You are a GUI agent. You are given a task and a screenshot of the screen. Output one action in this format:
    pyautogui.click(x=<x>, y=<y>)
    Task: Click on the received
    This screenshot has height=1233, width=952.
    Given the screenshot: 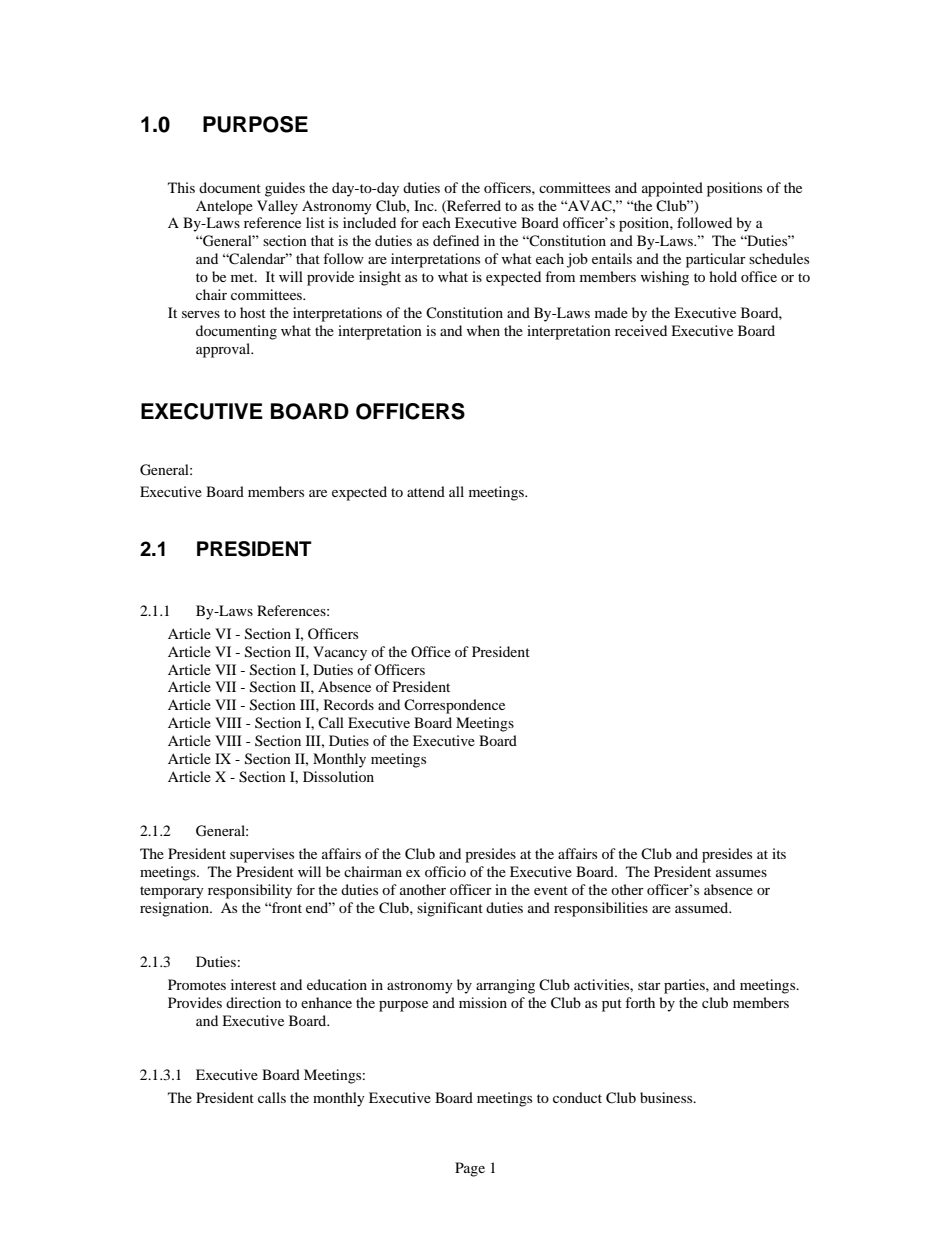 What is the action you would take?
    pyautogui.click(x=641, y=330)
